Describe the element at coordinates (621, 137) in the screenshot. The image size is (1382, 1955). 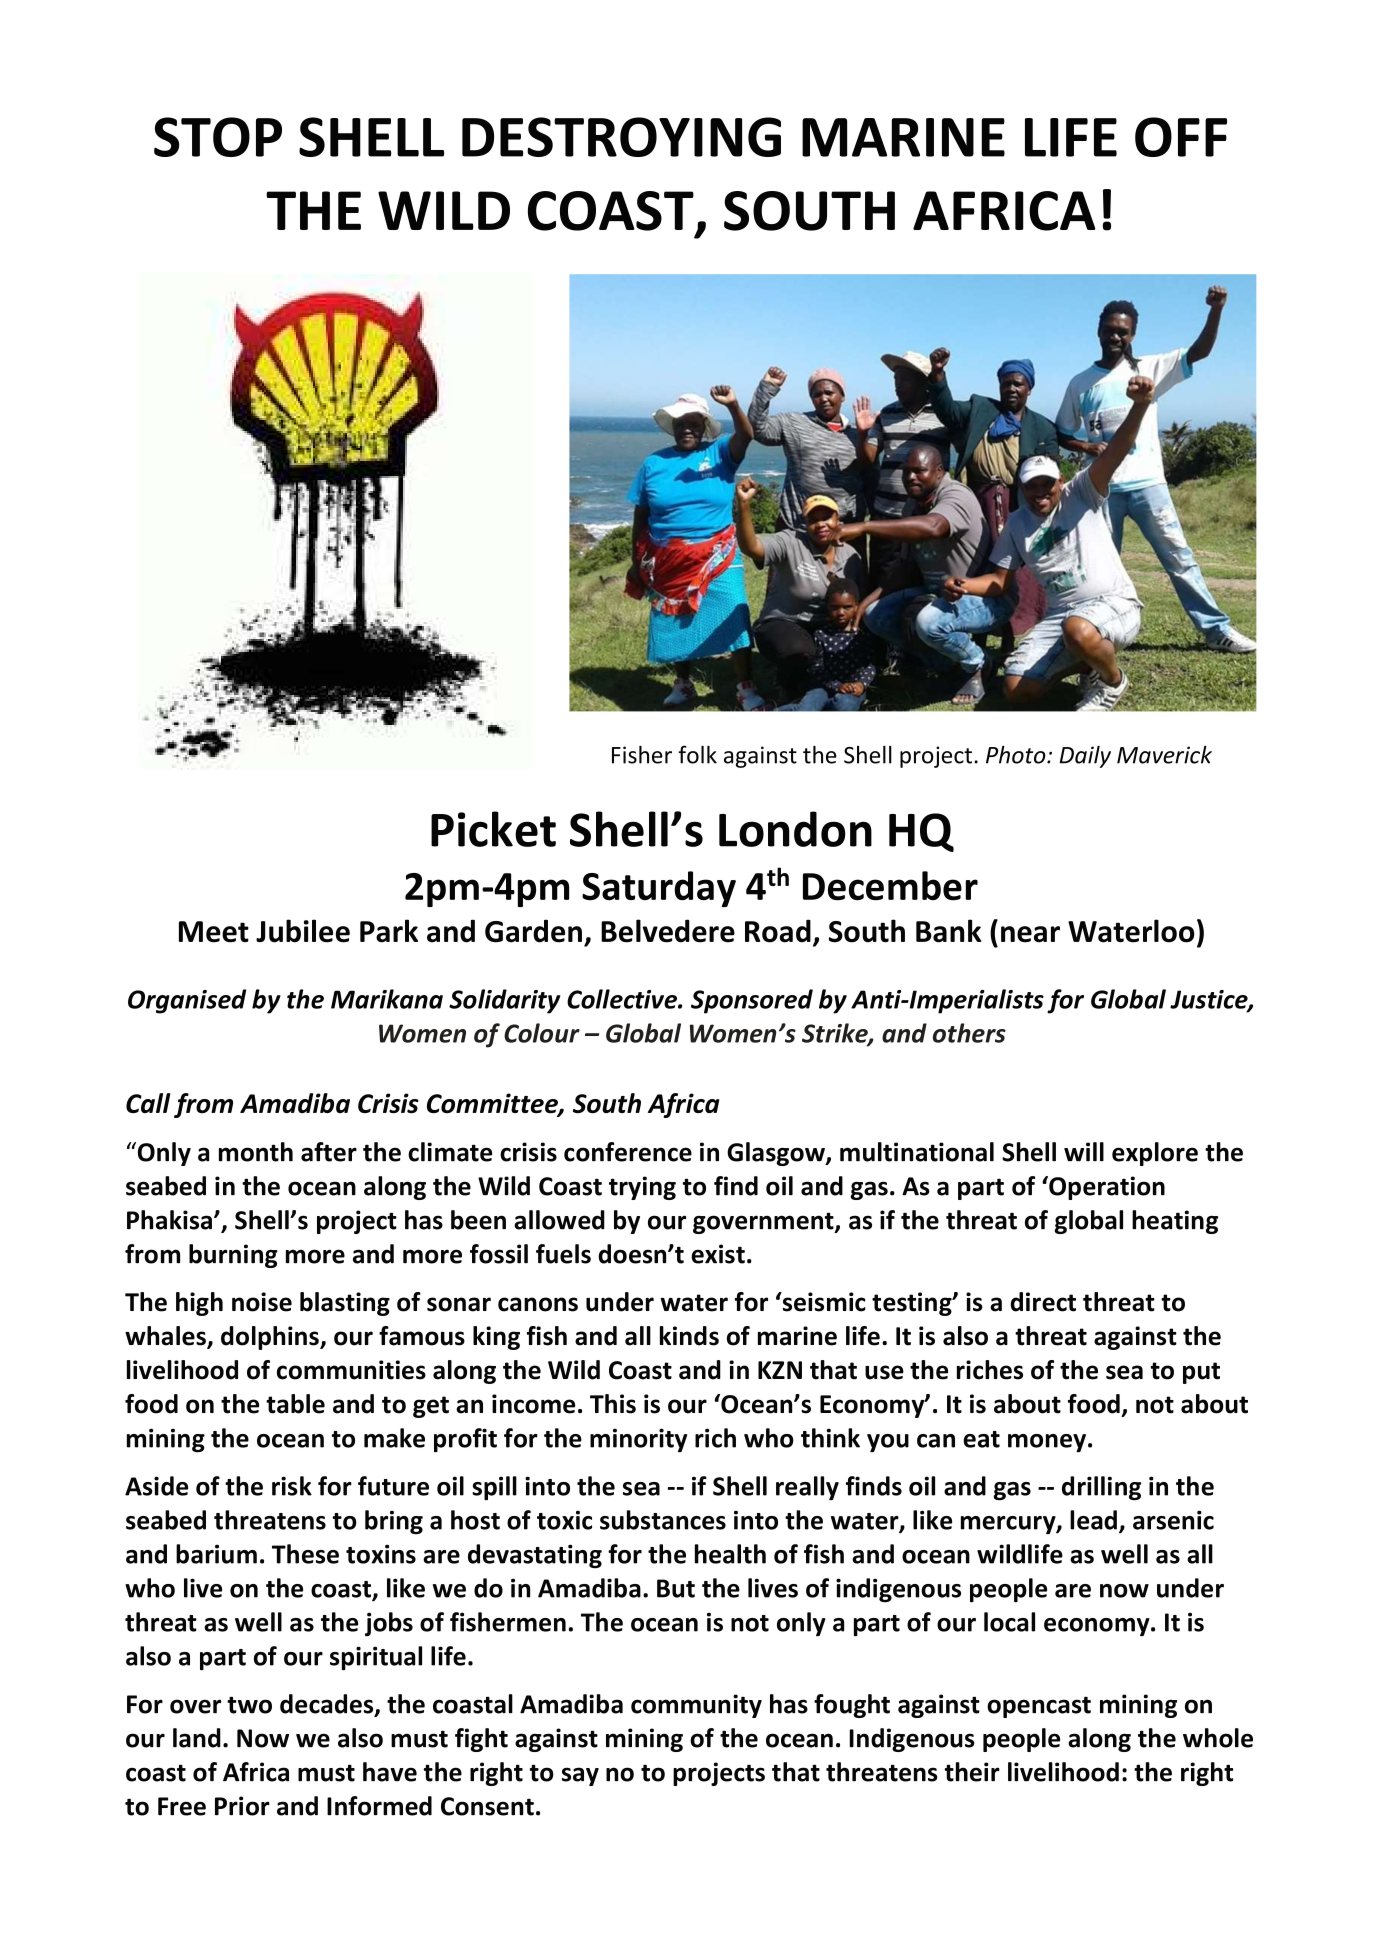
I see `DESTROYING` at that location.
